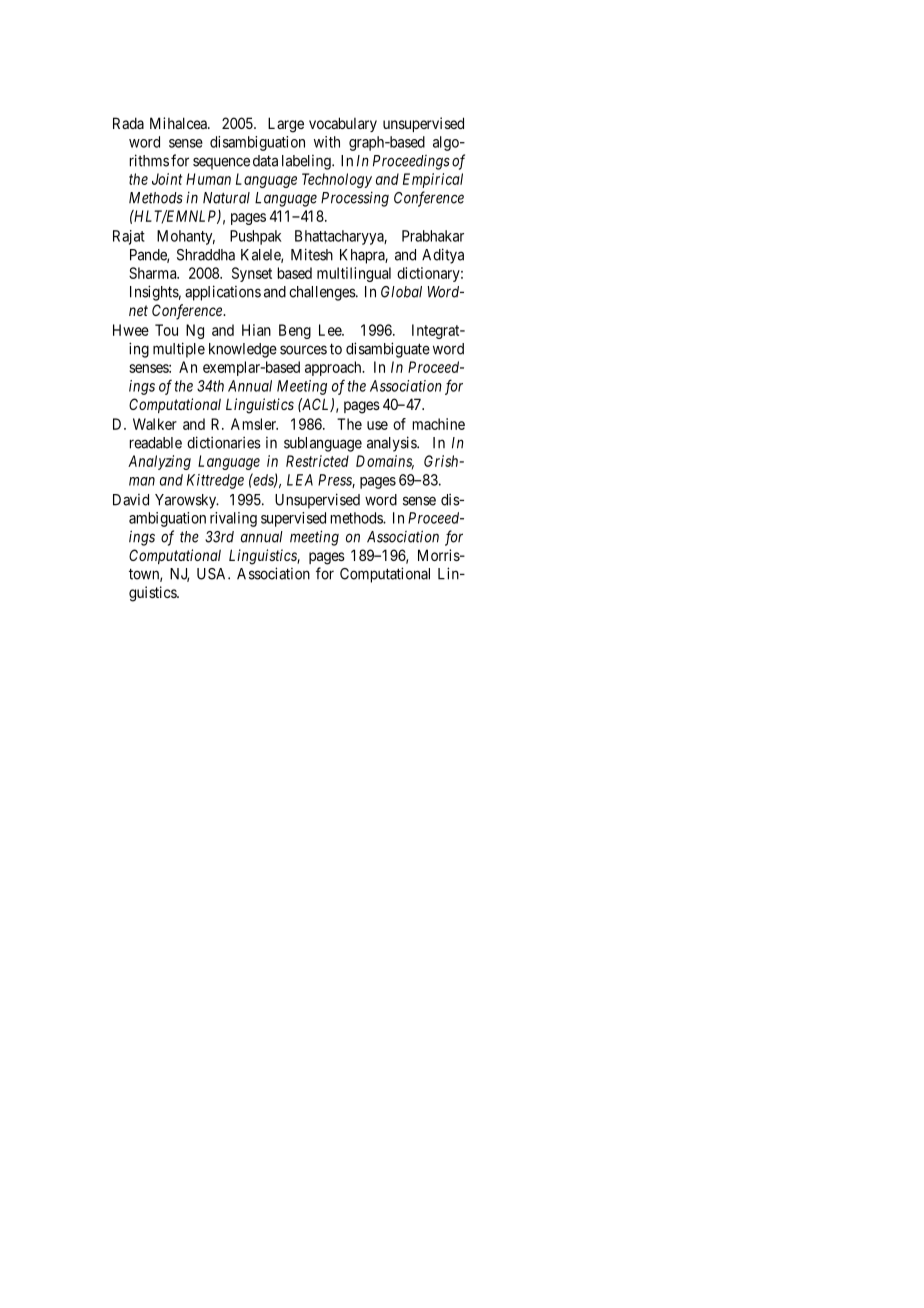 The image size is (924, 1308). I want to click on vocabulary, so click(343, 124).
